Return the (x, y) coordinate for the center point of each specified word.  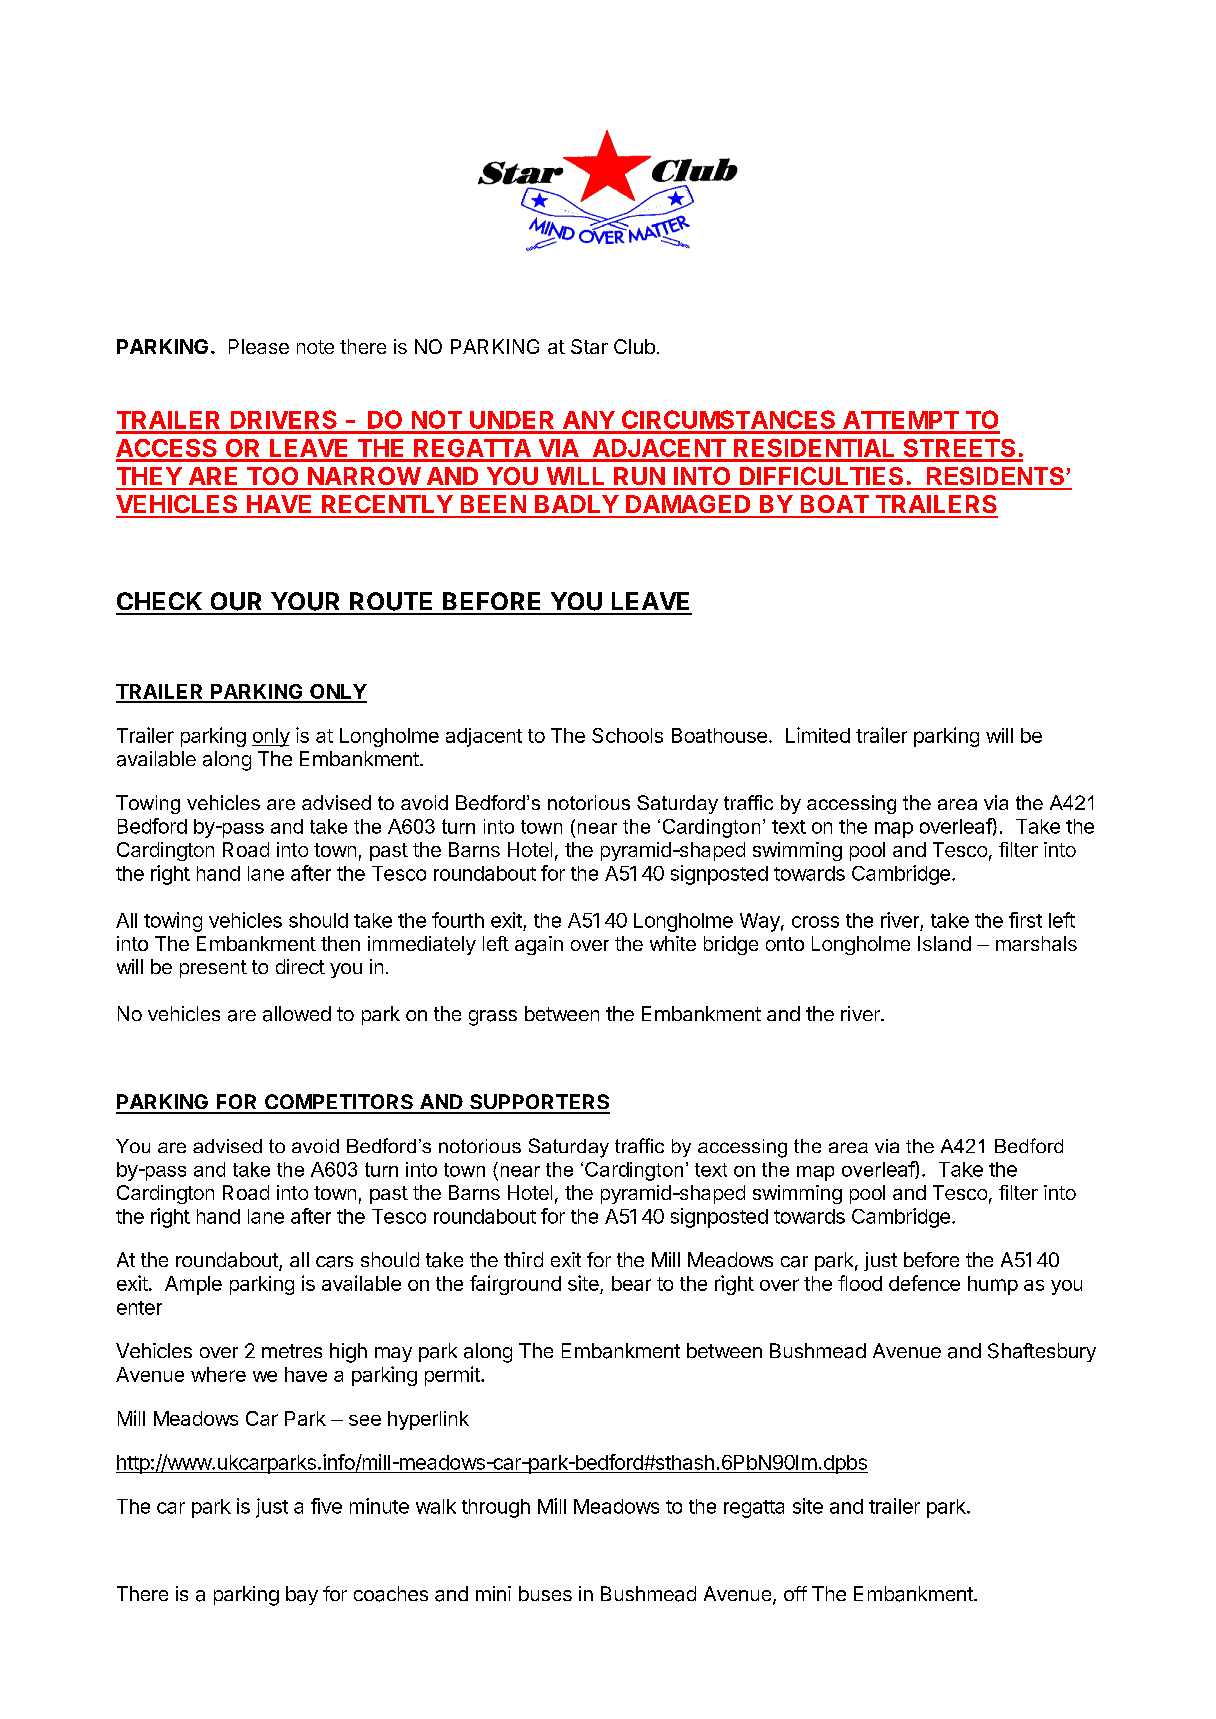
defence (924, 1283)
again (539, 945)
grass (493, 1018)
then (340, 943)
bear (631, 1283)
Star (589, 346)
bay (302, 1595)
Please (259, 346)
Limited (818, 735)
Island (944, 943)
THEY (149, 476)
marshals (1036, 943)
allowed (297, 1014)
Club (634, 346)
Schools (627, 735)
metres (292, 1351)
